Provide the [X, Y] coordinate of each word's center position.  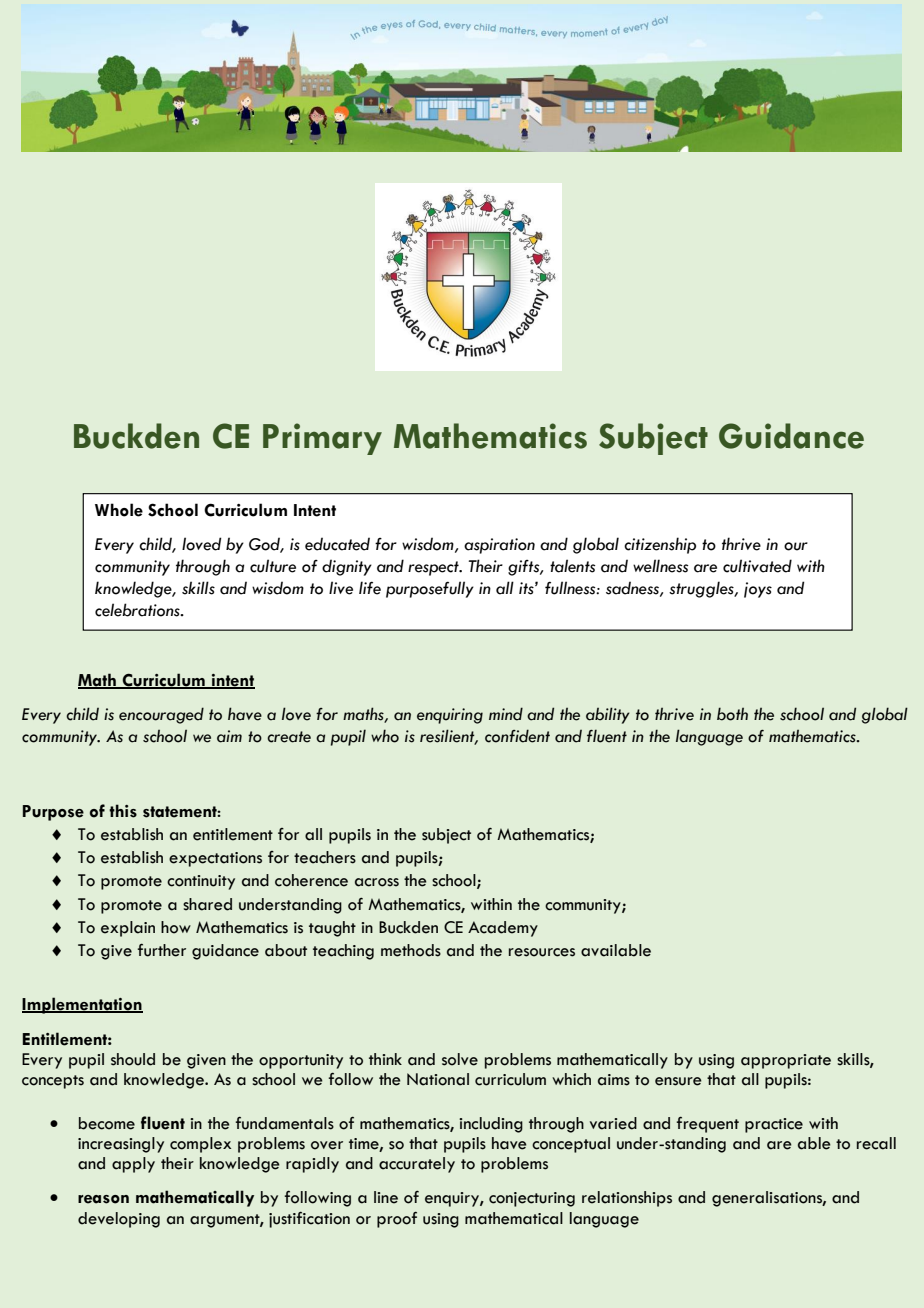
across [377, 882]
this [123, 811]
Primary [322, 439]
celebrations [138, 610]
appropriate [786, 1061]
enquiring [450, 716]
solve [460, 1059]
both [732, 714]
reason [103, 1199]
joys [758, 590]
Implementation [82, 1005]
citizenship [660, 545]
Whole [119, 510]
